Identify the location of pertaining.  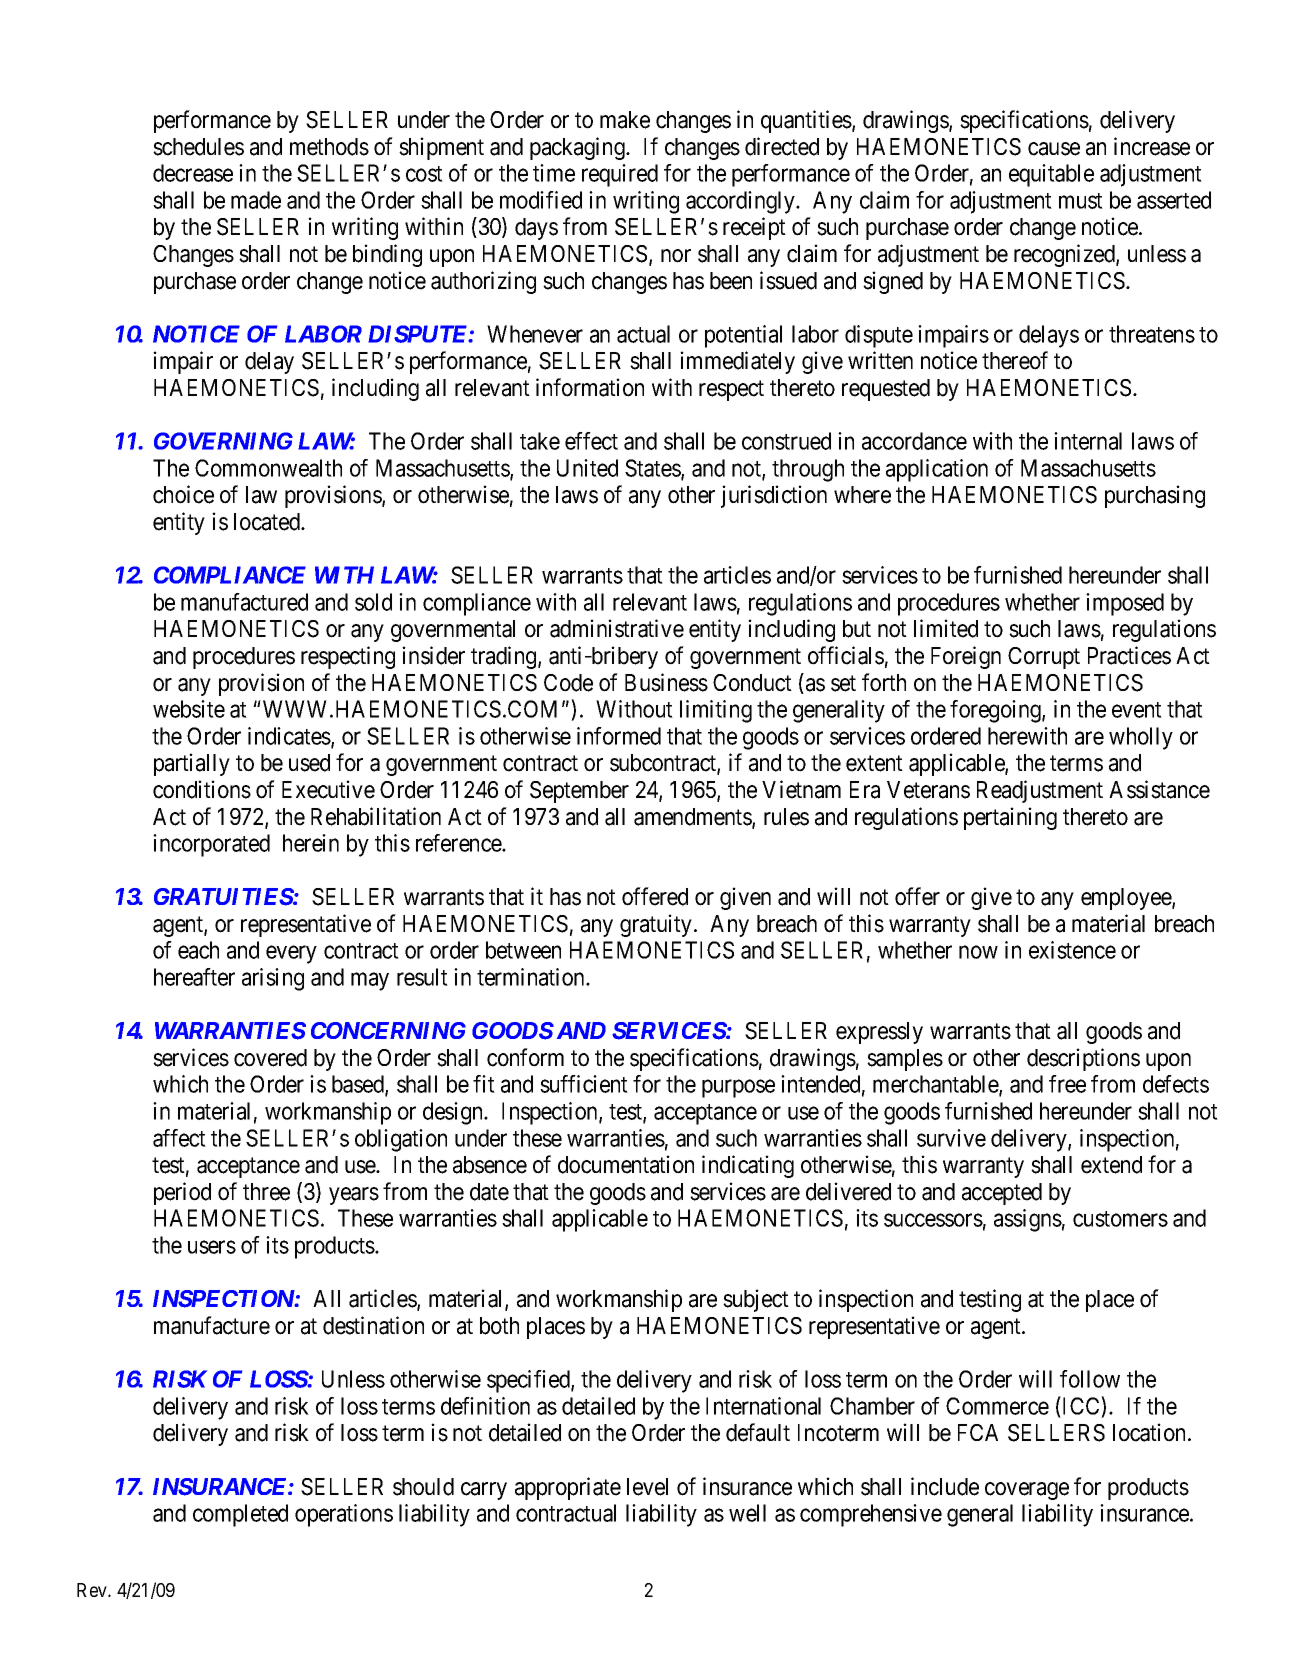
(1010, 818).
